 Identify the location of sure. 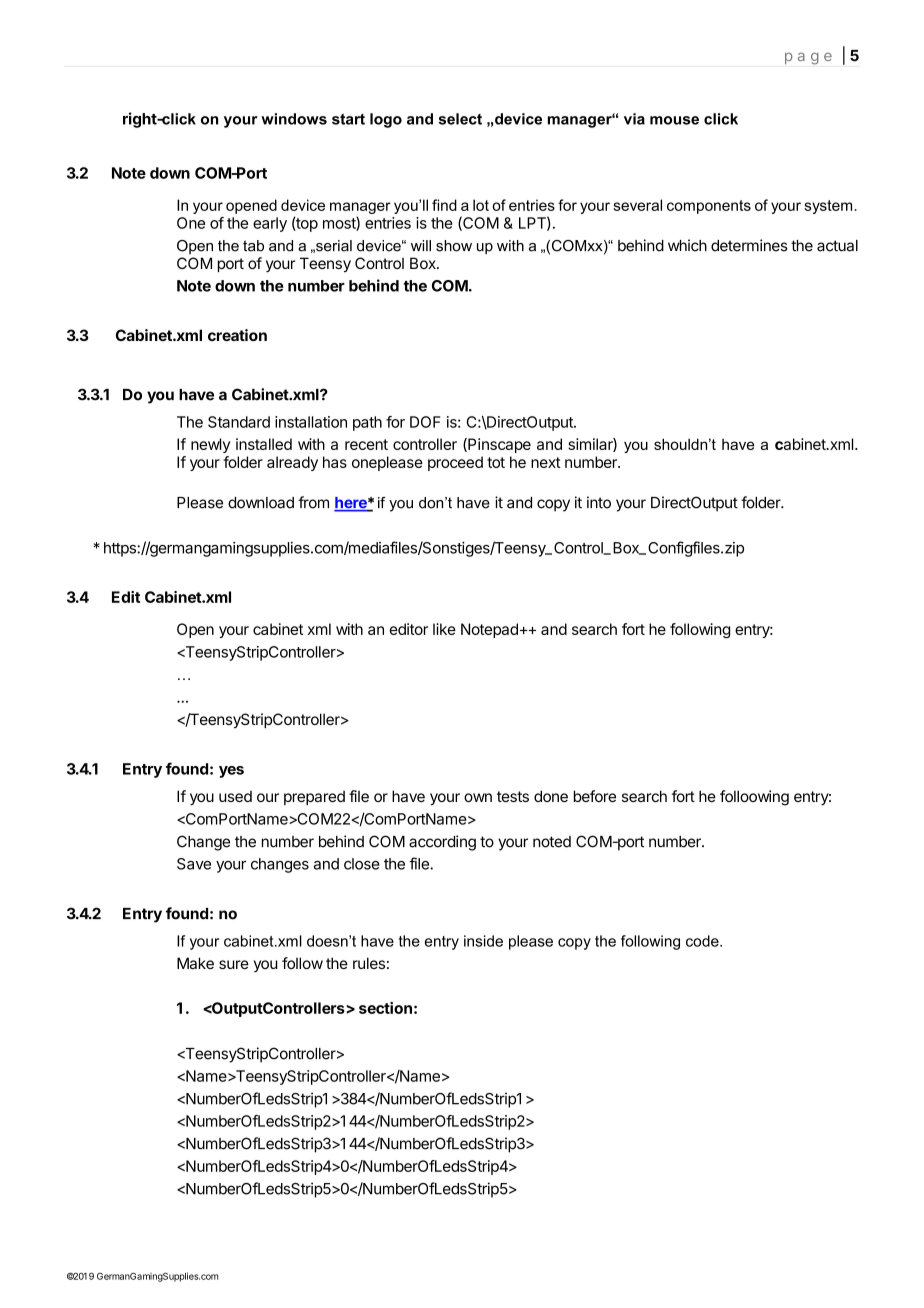
(234, 964).
